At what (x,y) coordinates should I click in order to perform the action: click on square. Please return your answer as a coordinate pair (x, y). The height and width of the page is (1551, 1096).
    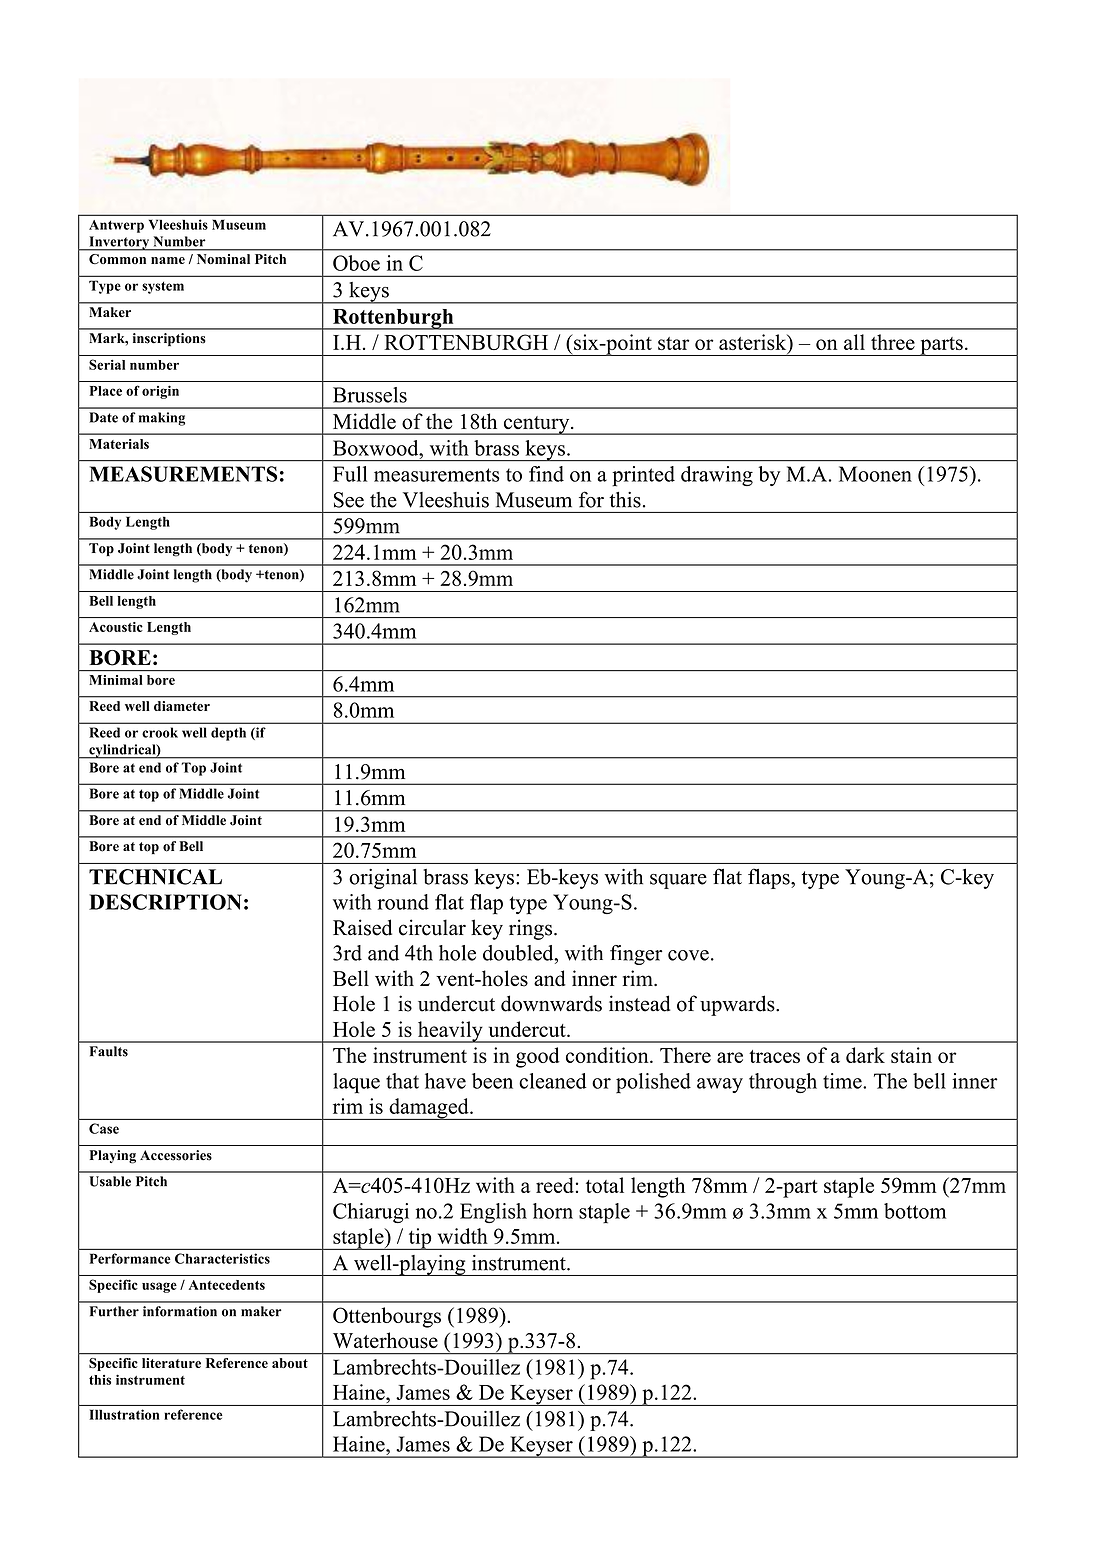
    Looking at the image, I should click on (678, 881).
